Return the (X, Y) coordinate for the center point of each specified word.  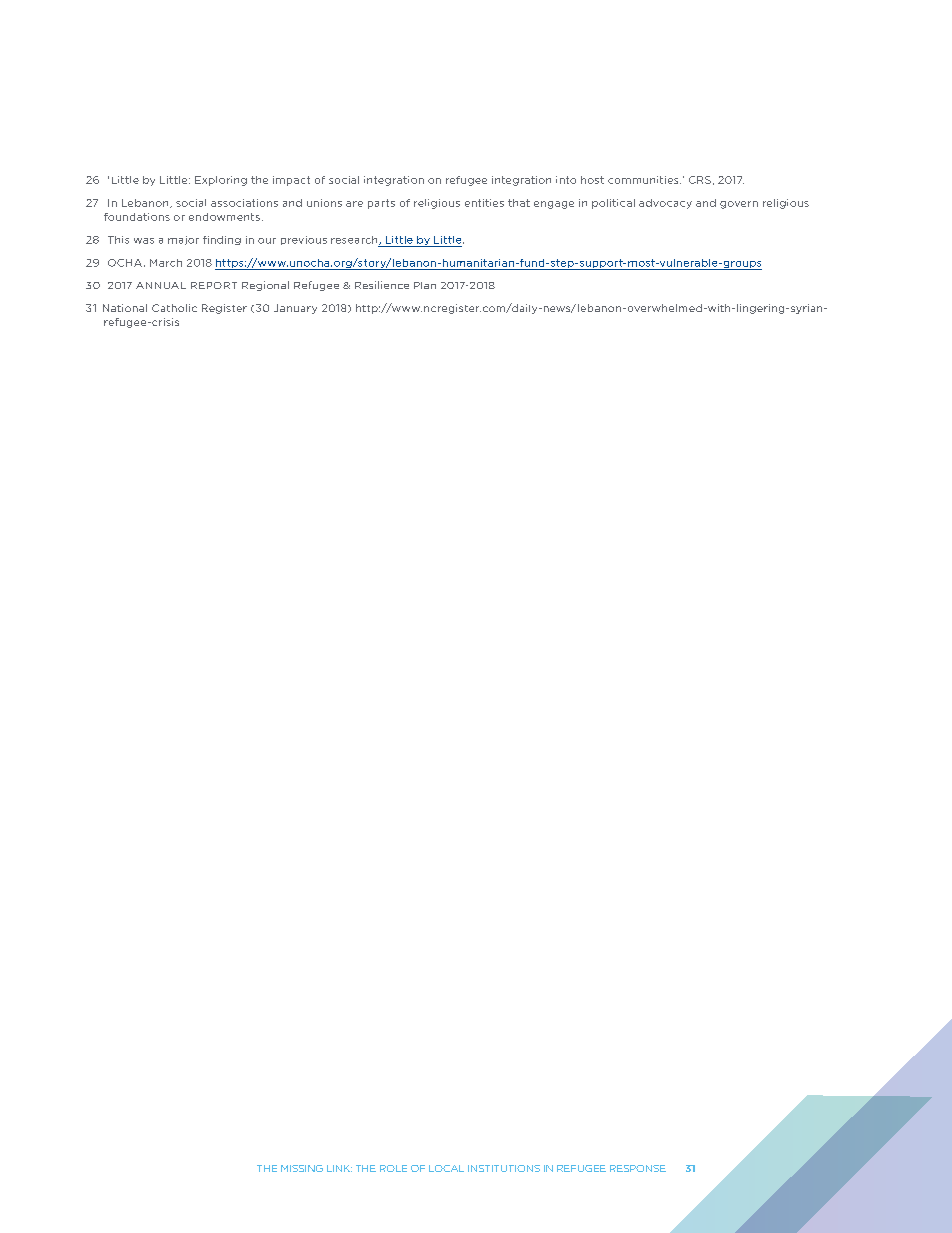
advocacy (665, 204)
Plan (425, 285)
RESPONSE (638, 1168)
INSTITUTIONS (504, 1168)
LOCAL (446, 1168)
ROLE (393, 1168)
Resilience (382, 285)
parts (381, 204)
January (295, 309)
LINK (339, 1168)
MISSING (302, 1168)
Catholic (174, 308)
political (613, 204)
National (125, 308)
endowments (224, 217)
